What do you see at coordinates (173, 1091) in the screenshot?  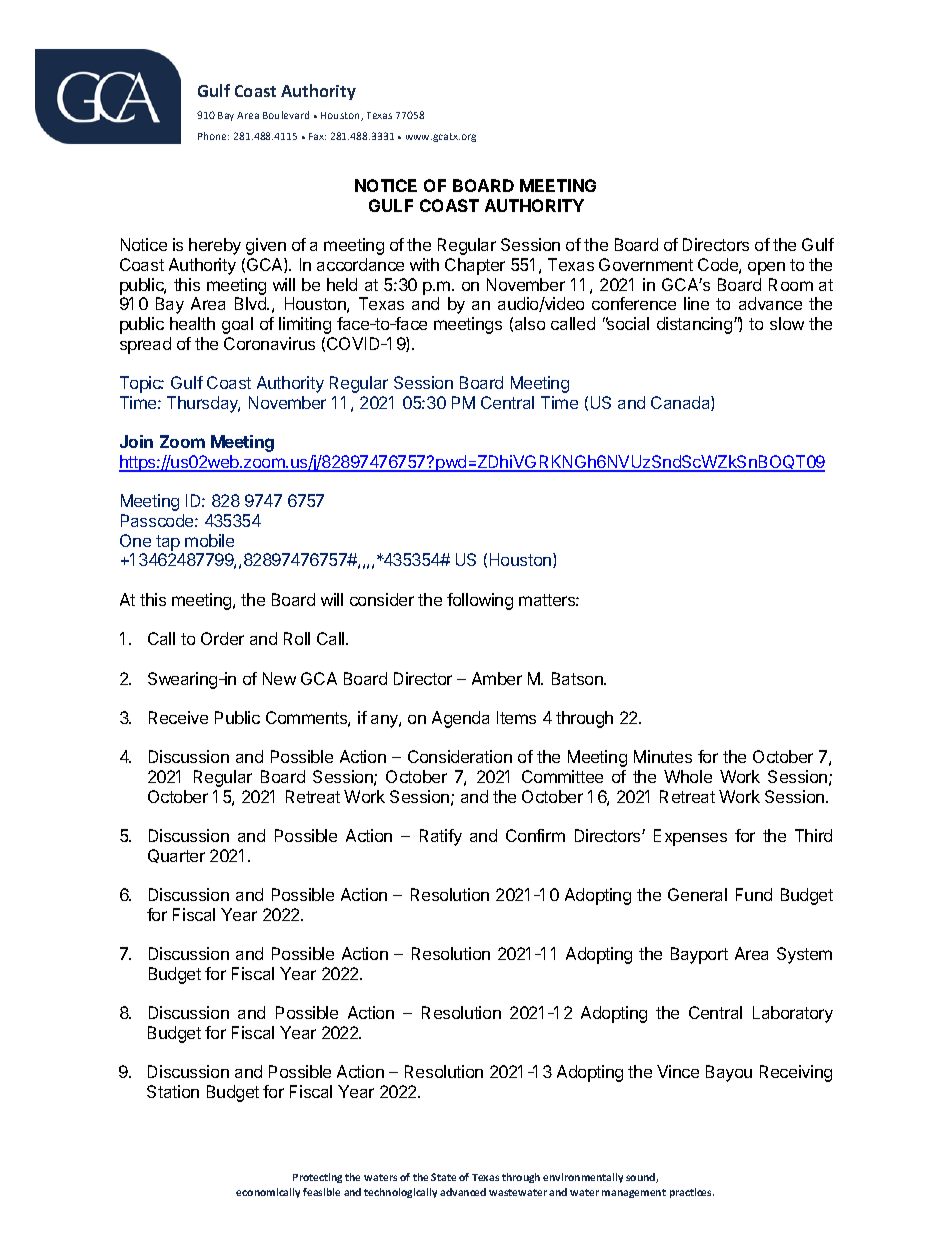 I see `Station` at bounding box center [173, 1091].
